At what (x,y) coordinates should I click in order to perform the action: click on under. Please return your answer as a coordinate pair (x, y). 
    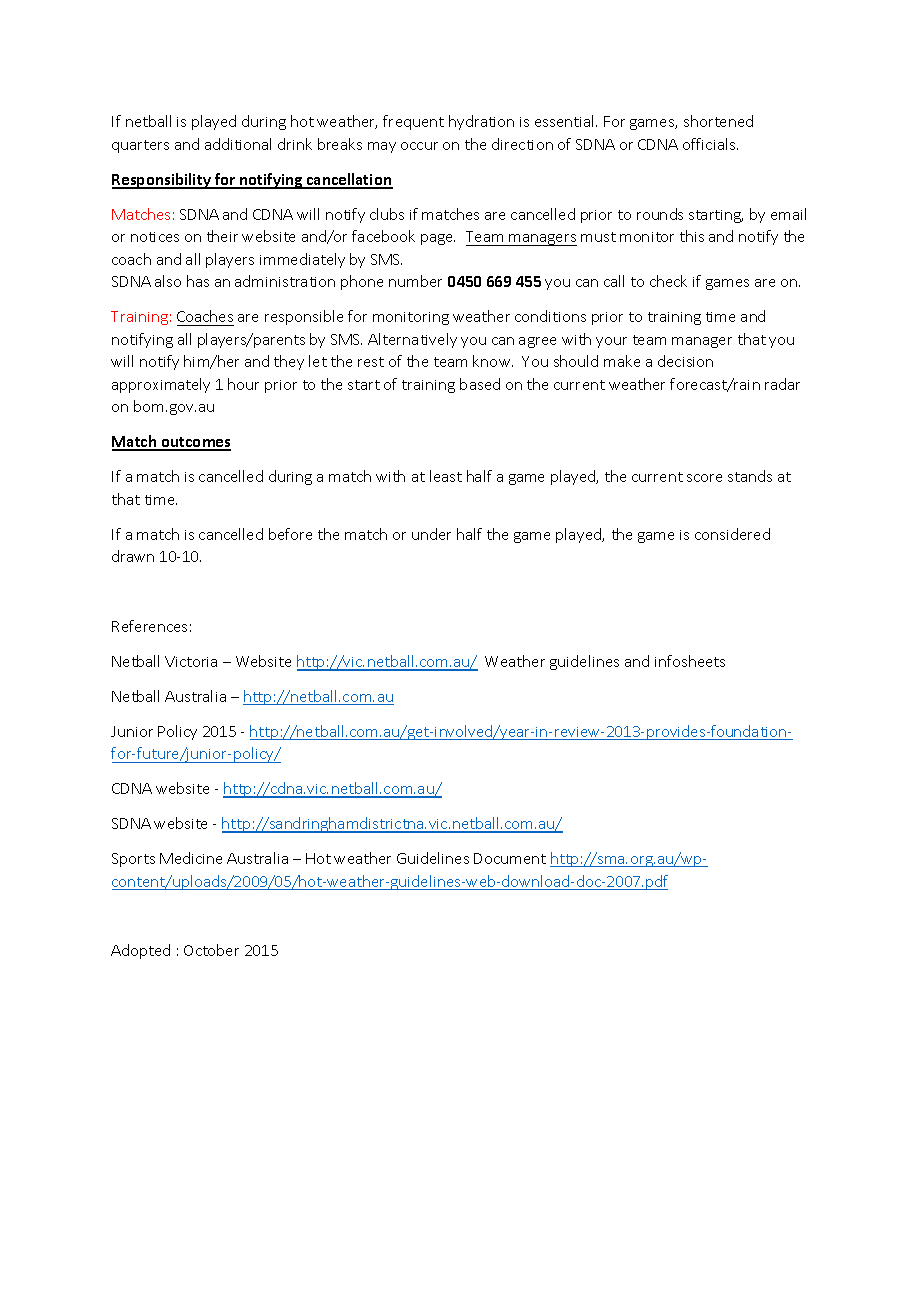
    Looking at the image, I should click on (431, 534).
